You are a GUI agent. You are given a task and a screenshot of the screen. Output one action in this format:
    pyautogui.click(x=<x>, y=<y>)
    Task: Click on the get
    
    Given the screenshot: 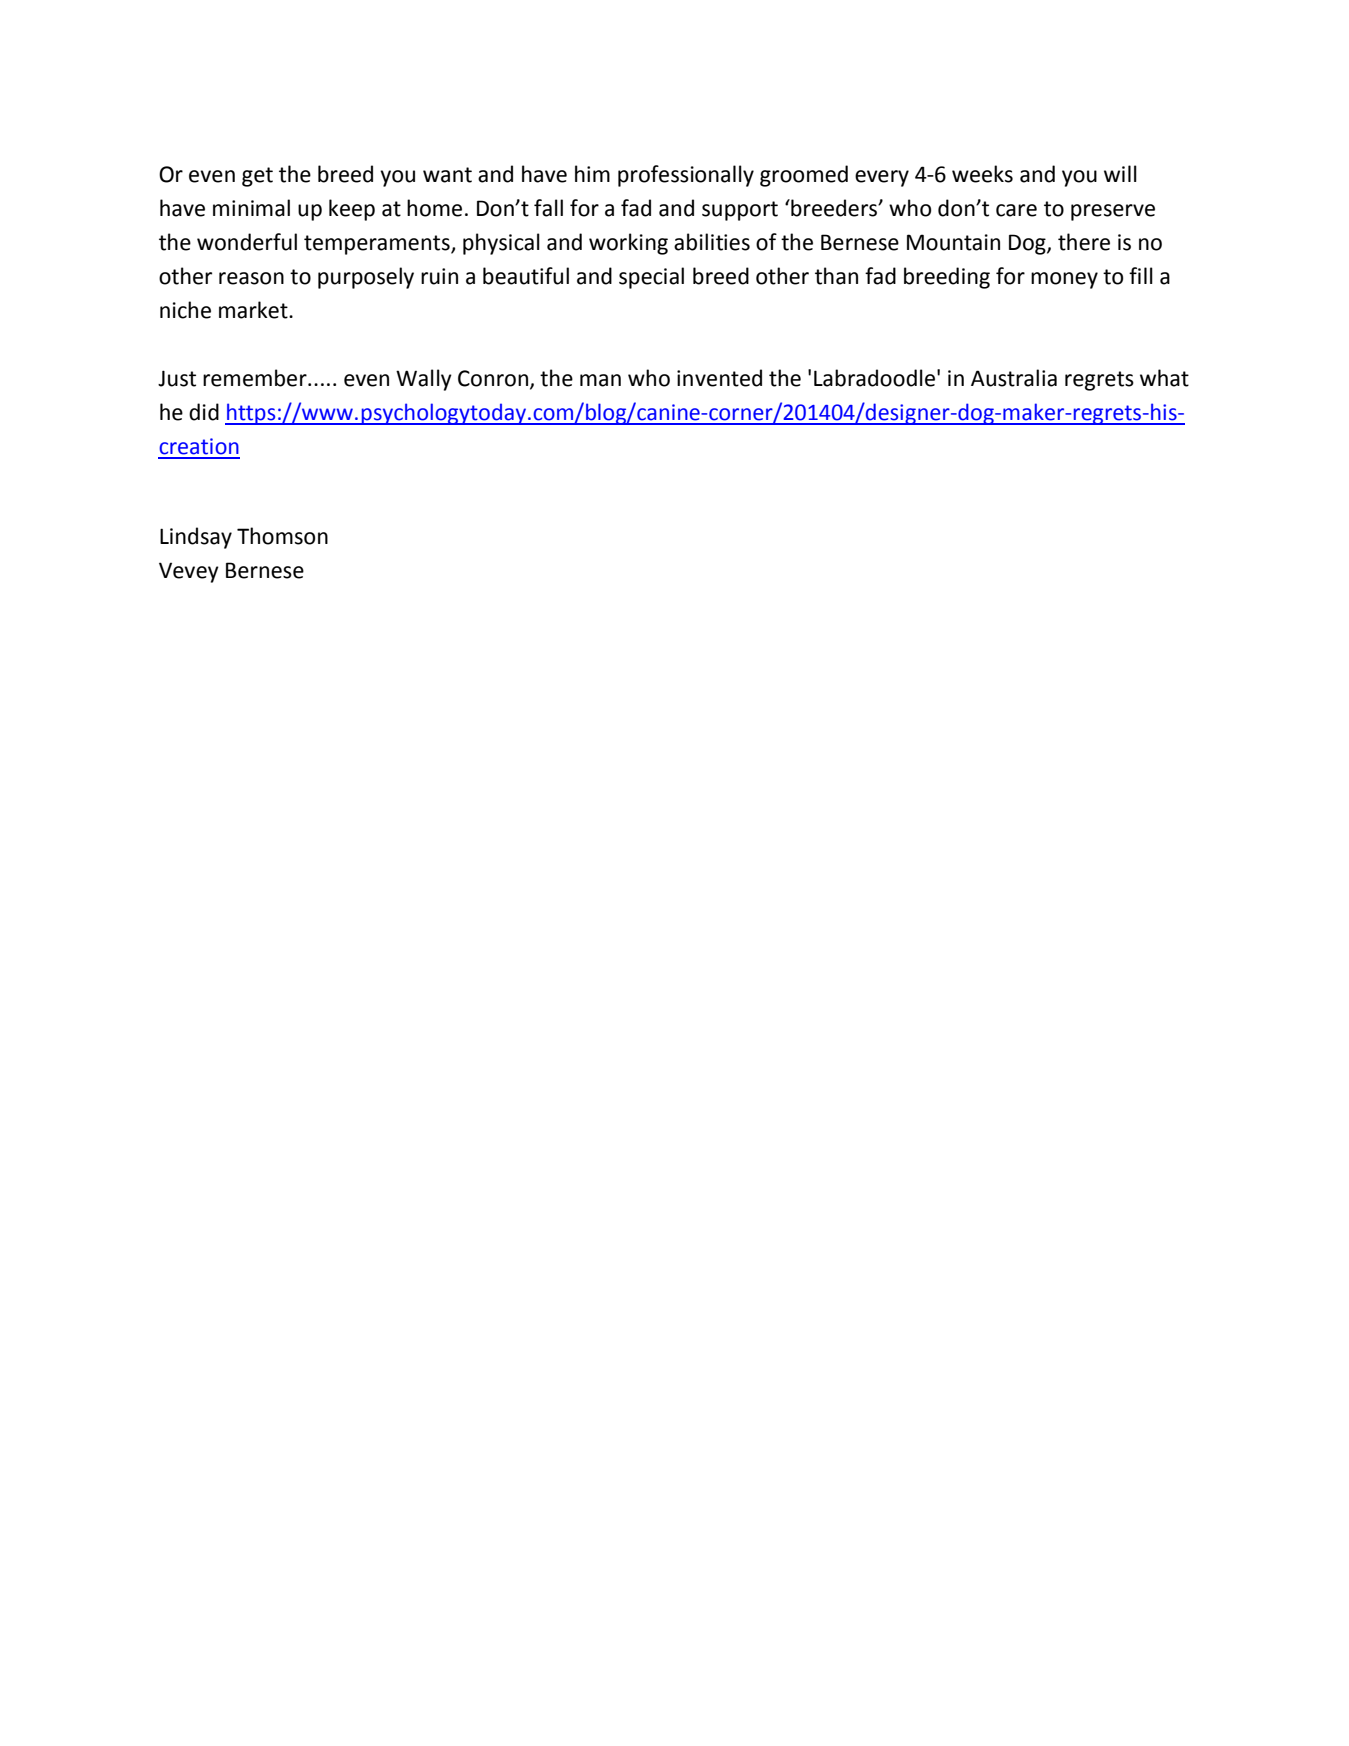 What is the action you would take?
    pyautogui.click(x=257, y=177)
